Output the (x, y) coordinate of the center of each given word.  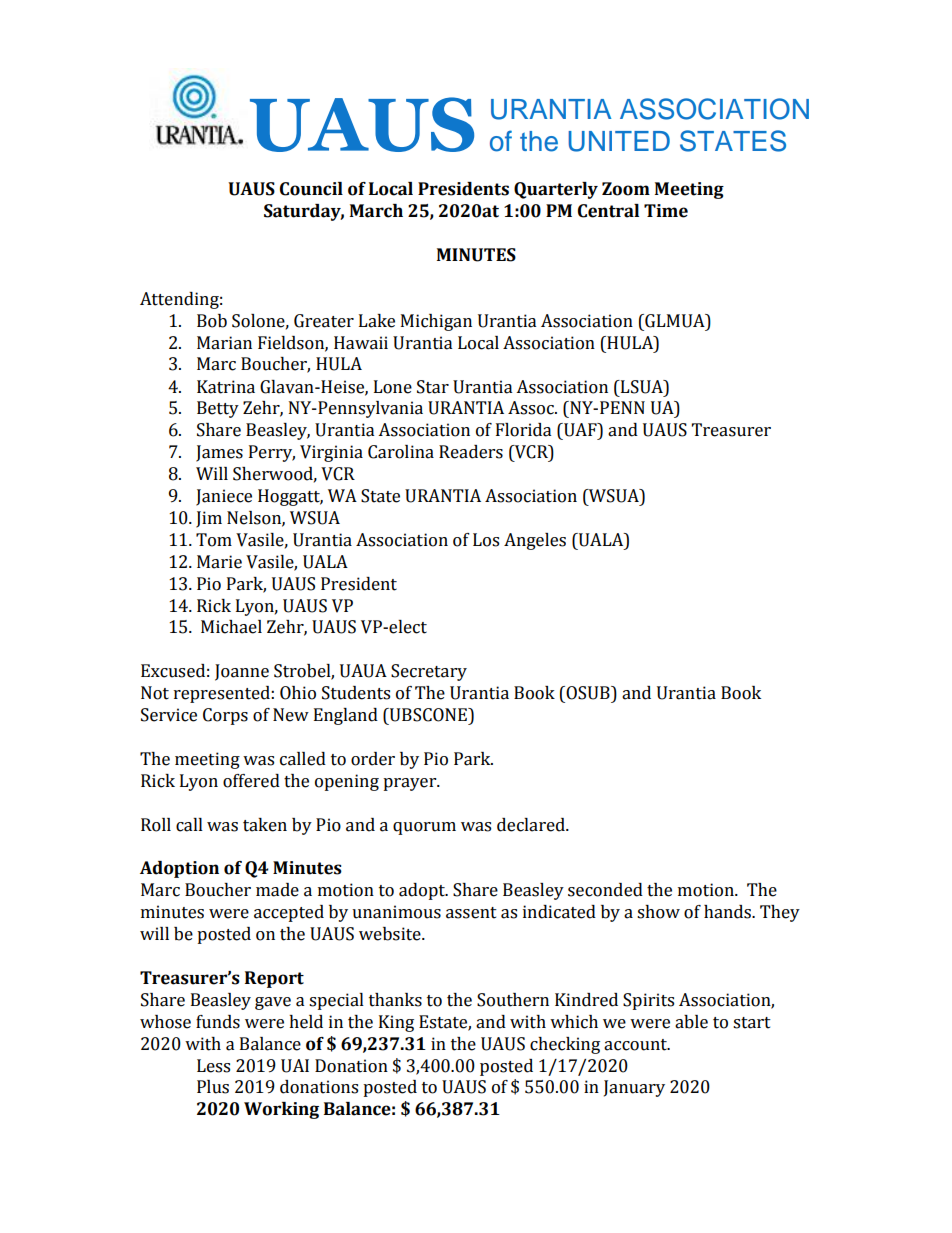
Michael (231, 627)
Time (666, 211)
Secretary (429, 672)
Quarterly (556, 190)
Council (311, 189)
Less (213, 1066)
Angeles (535, 541)
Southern (513, 1000)
